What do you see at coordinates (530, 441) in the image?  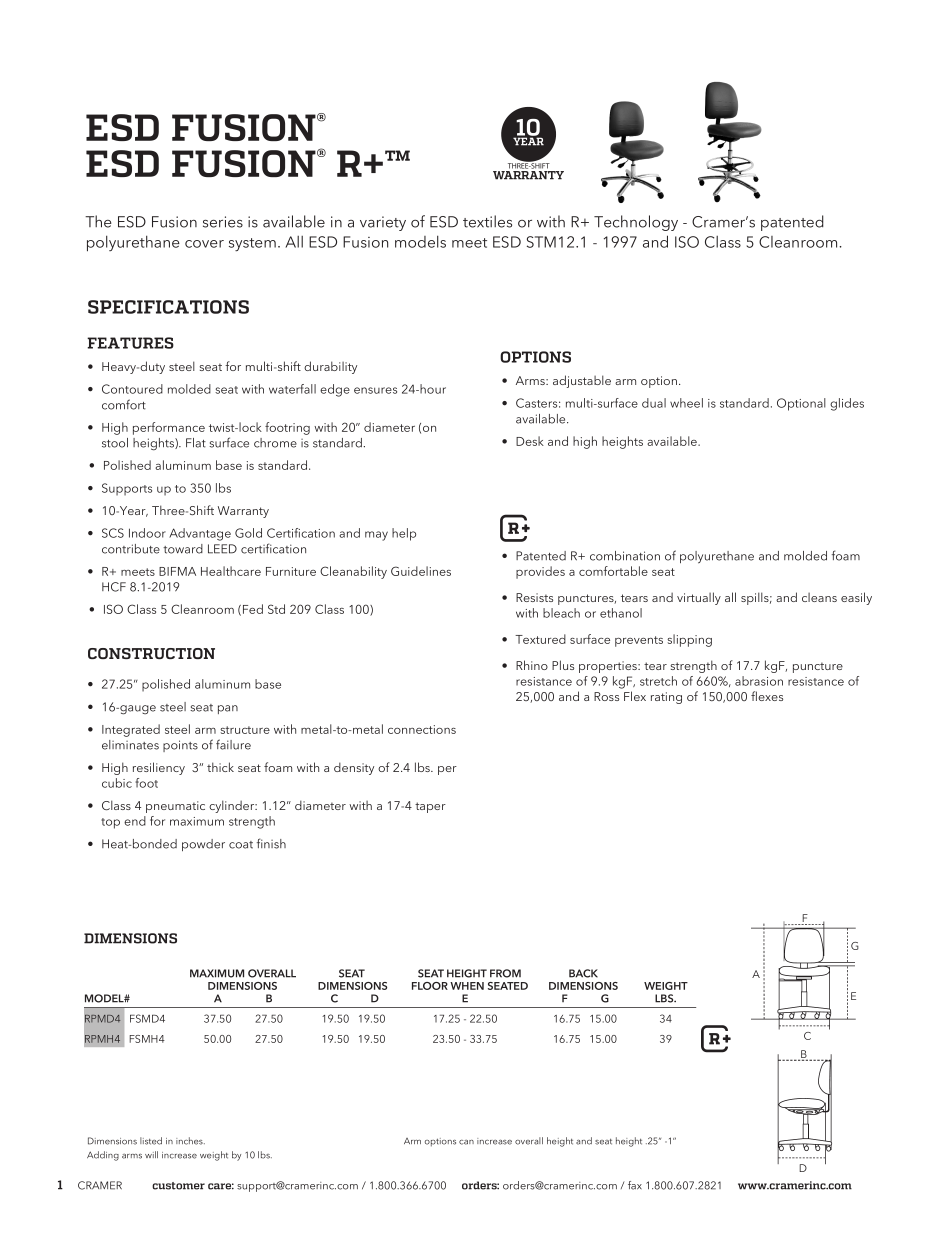 I see `Desk` at bounding box center [530, 441].
